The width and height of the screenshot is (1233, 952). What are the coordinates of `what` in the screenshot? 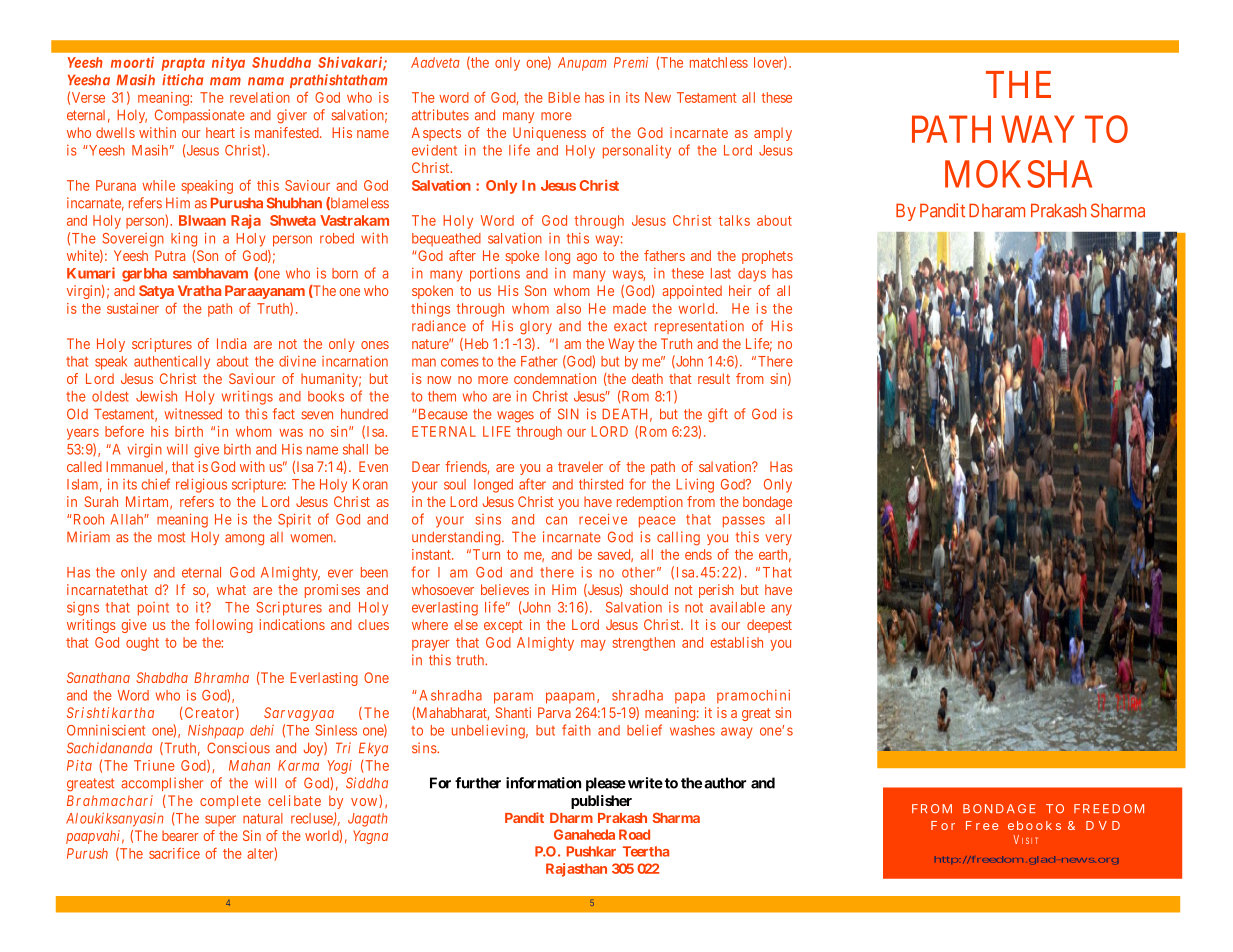 It's located at (231, 589).
